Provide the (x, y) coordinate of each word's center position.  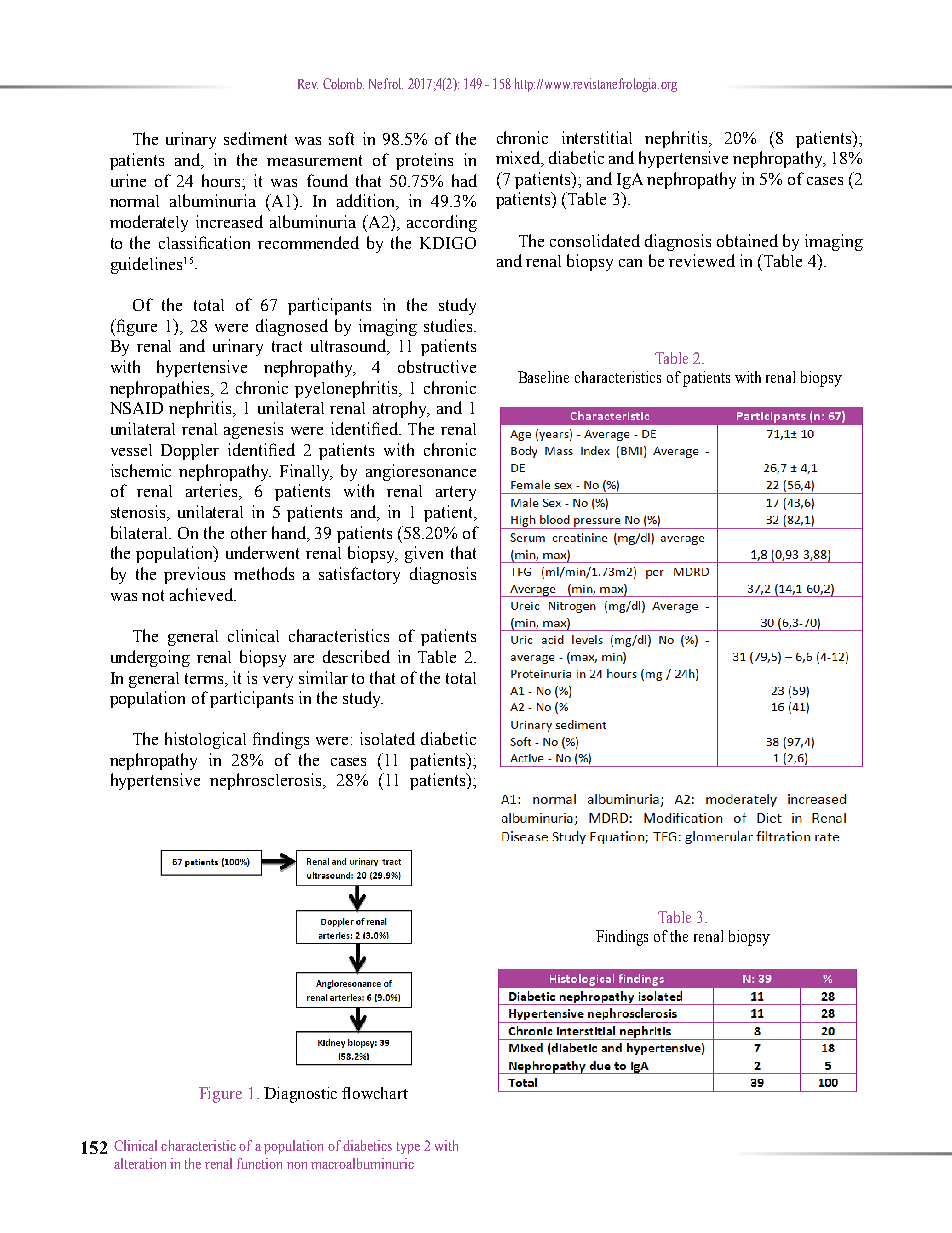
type (408, 1148)
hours (222, 180)
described (356, 656)
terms (206, 679)
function (259, 1163)
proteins (424, 161)
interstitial (597, 137)
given (424, 554)
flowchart (375, 1093)
